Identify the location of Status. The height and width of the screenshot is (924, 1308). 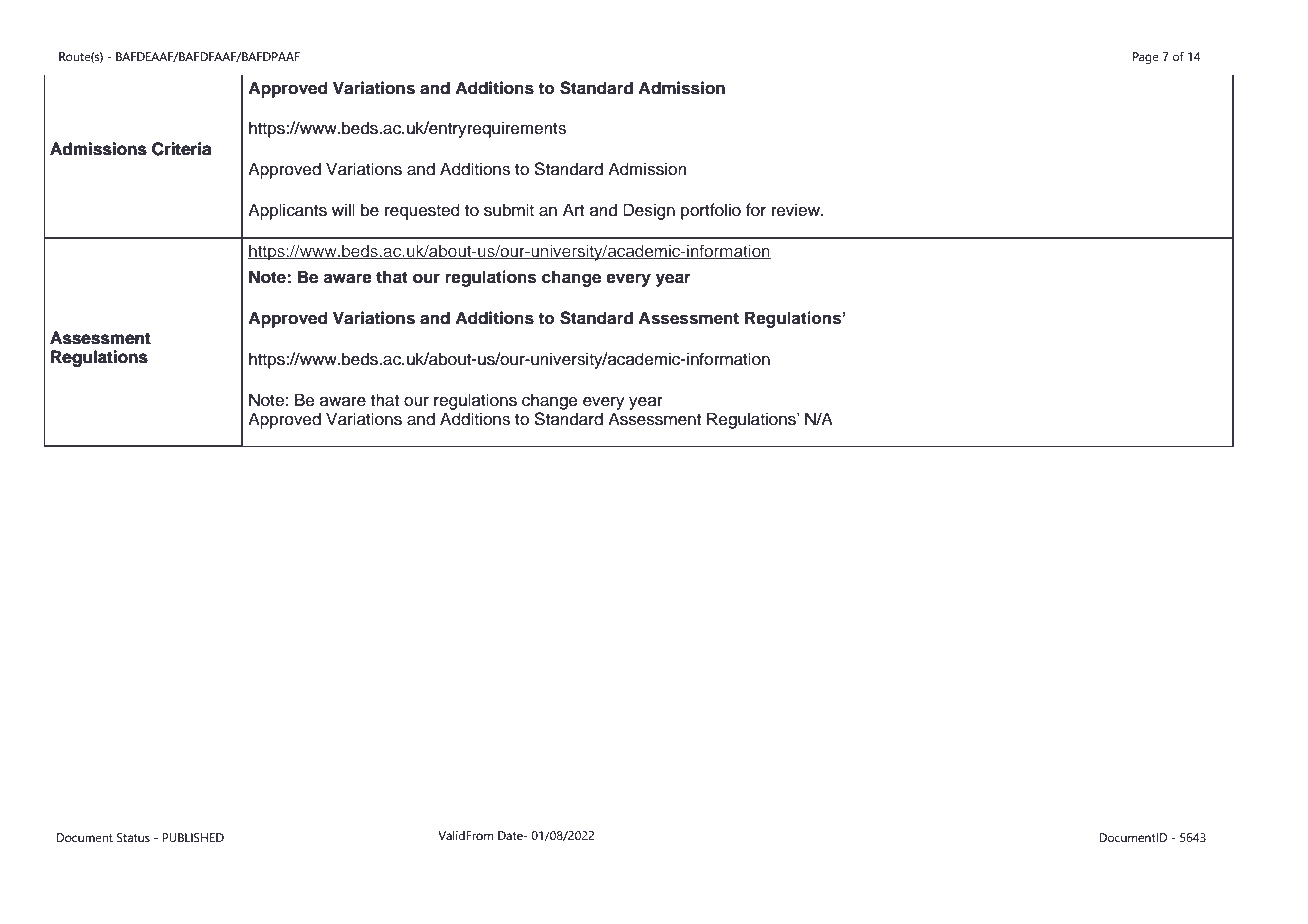
(133, 837).
